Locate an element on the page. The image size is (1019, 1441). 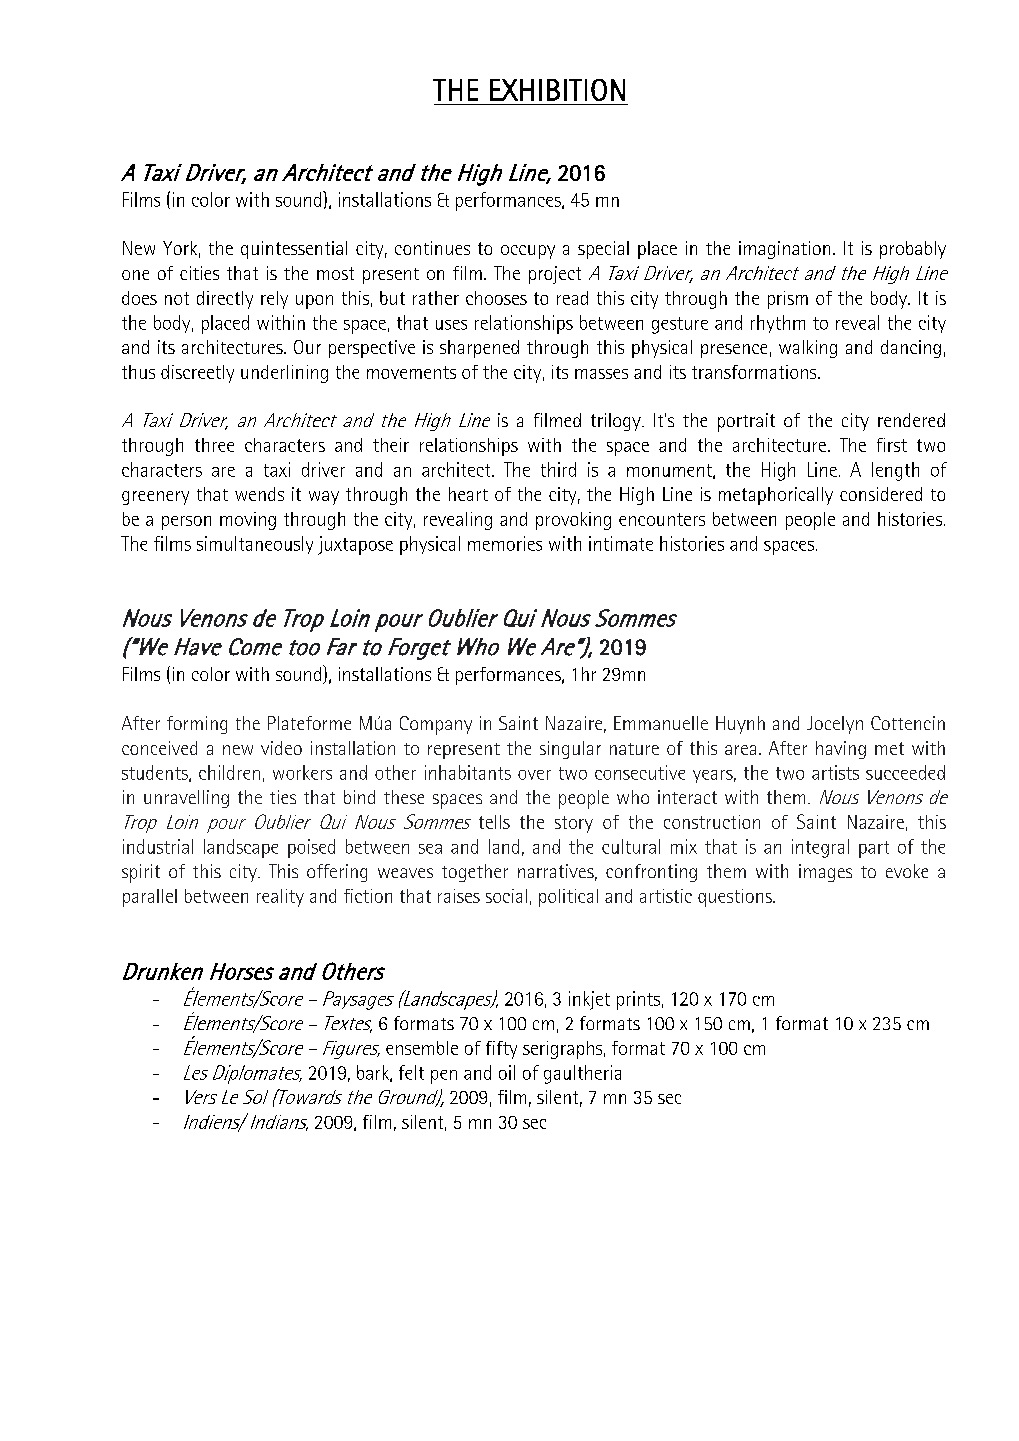
imagination is located at coordinates (784, 250).
